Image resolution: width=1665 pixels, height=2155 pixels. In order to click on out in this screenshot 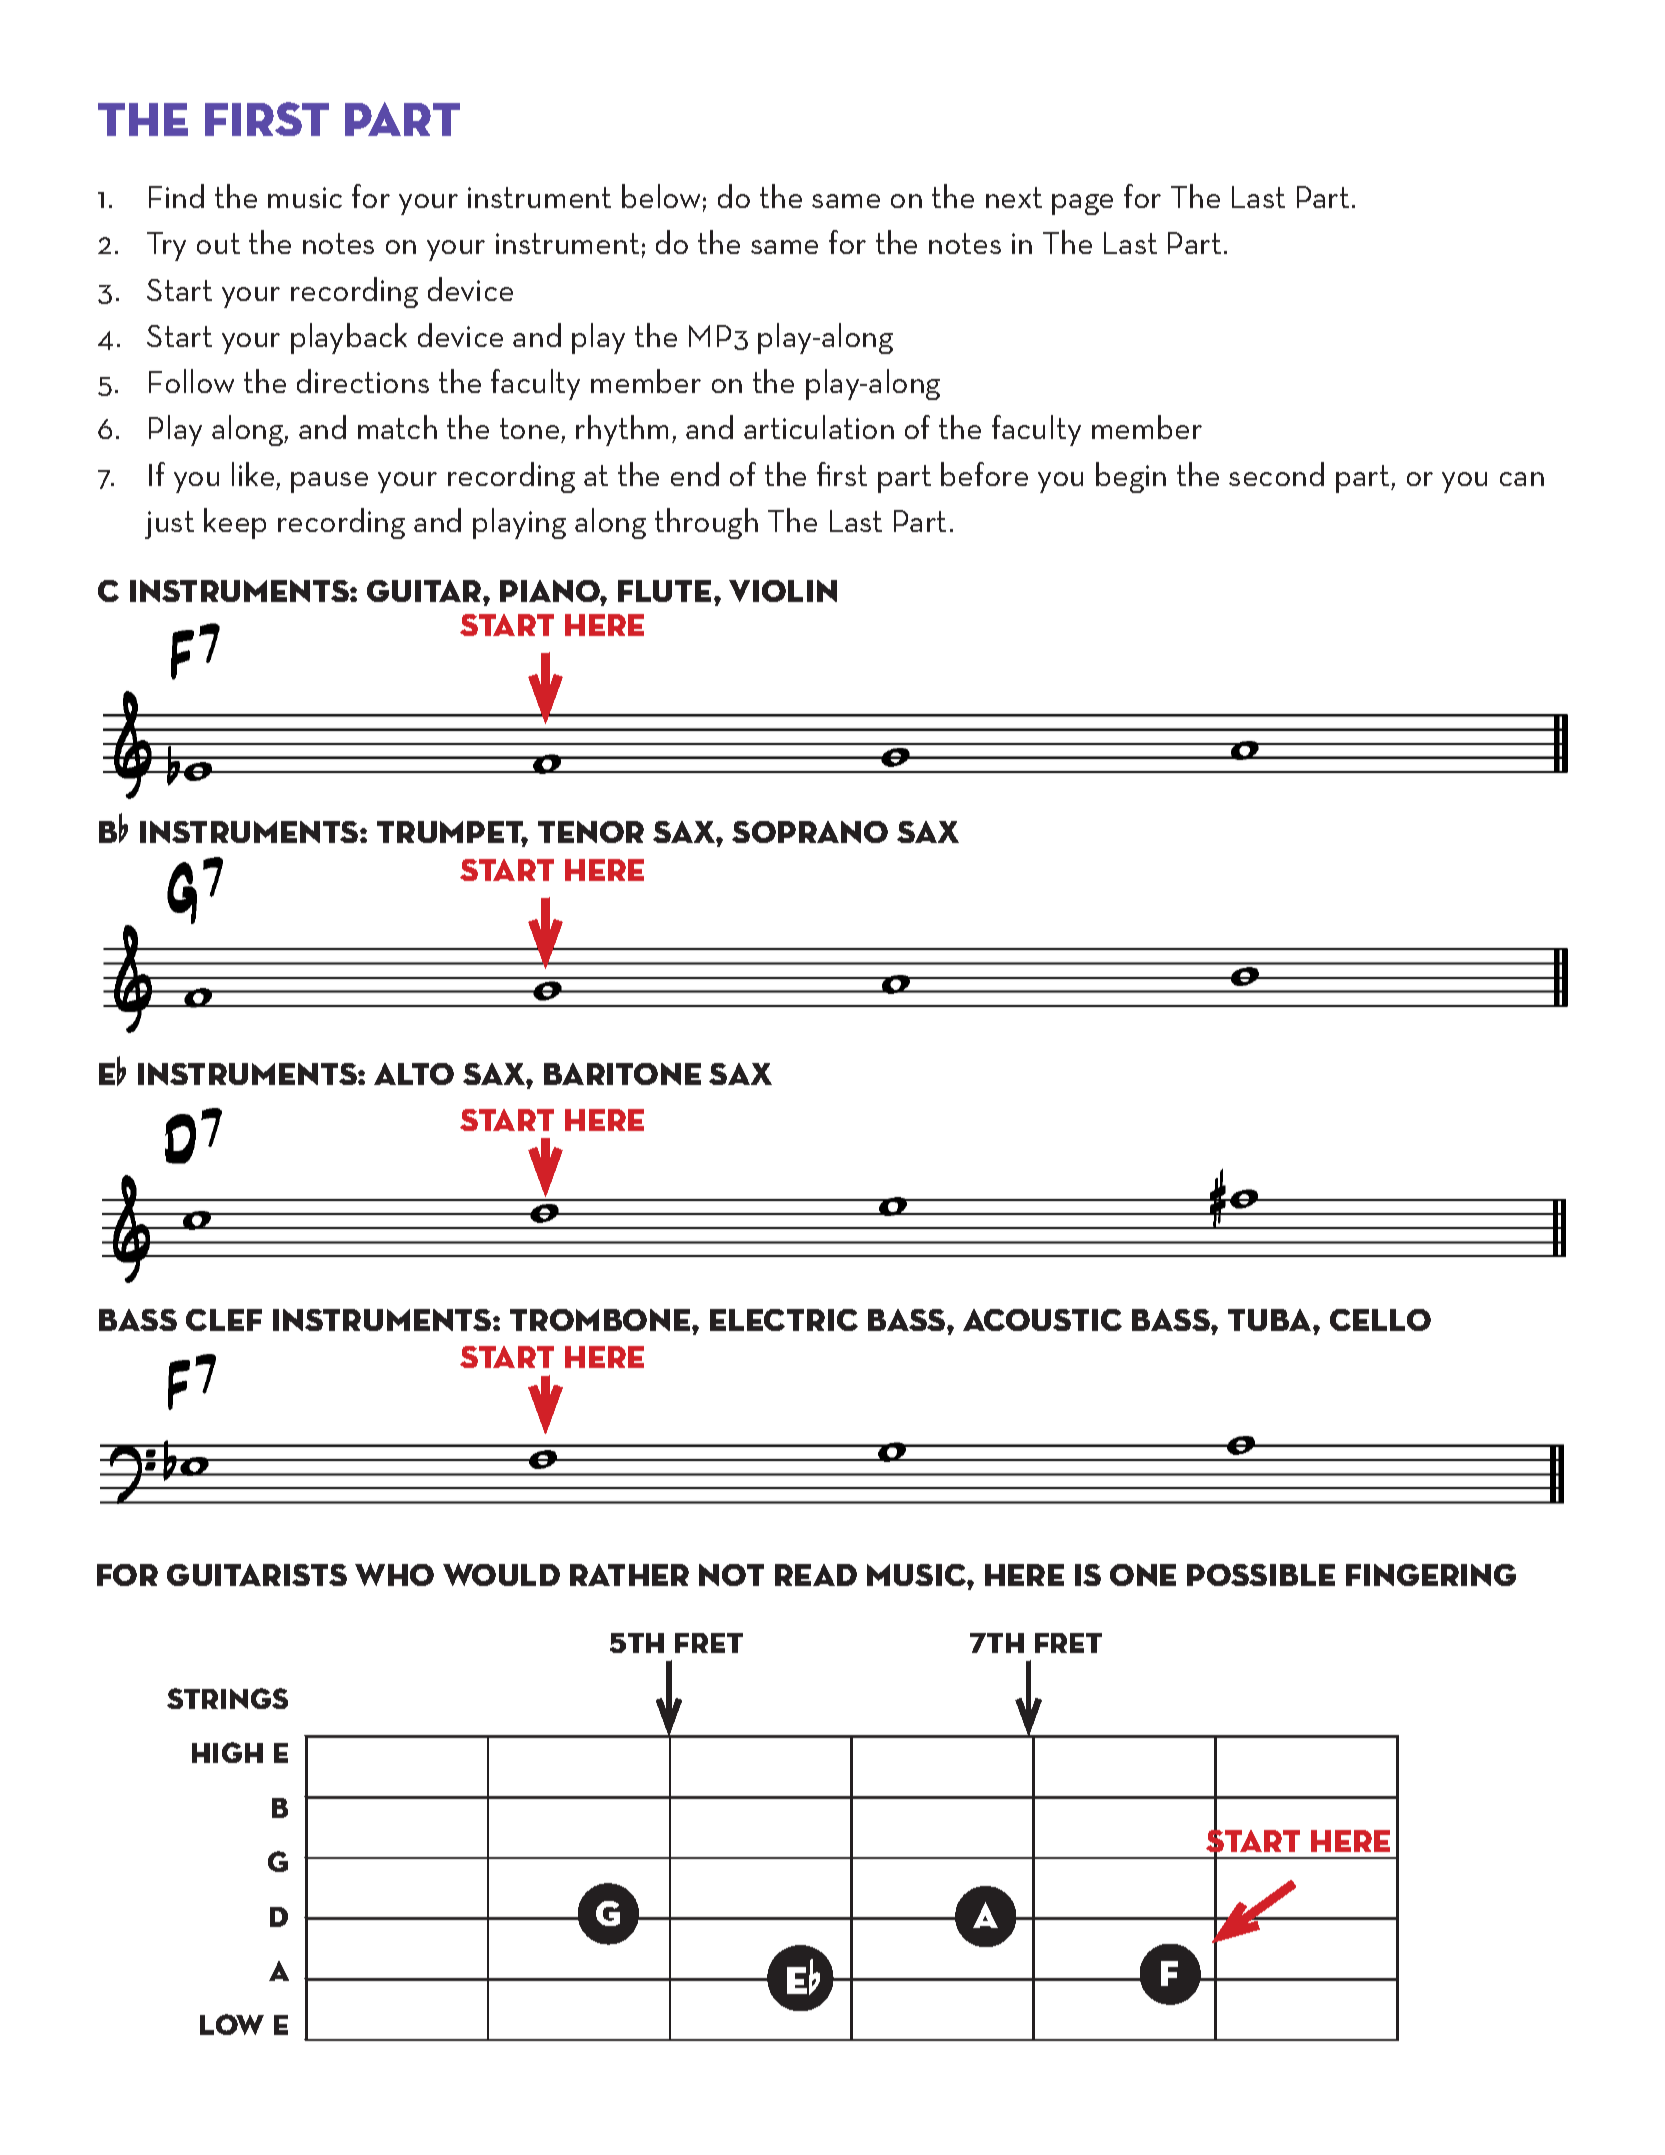, I will do `click(218, 243)`.
